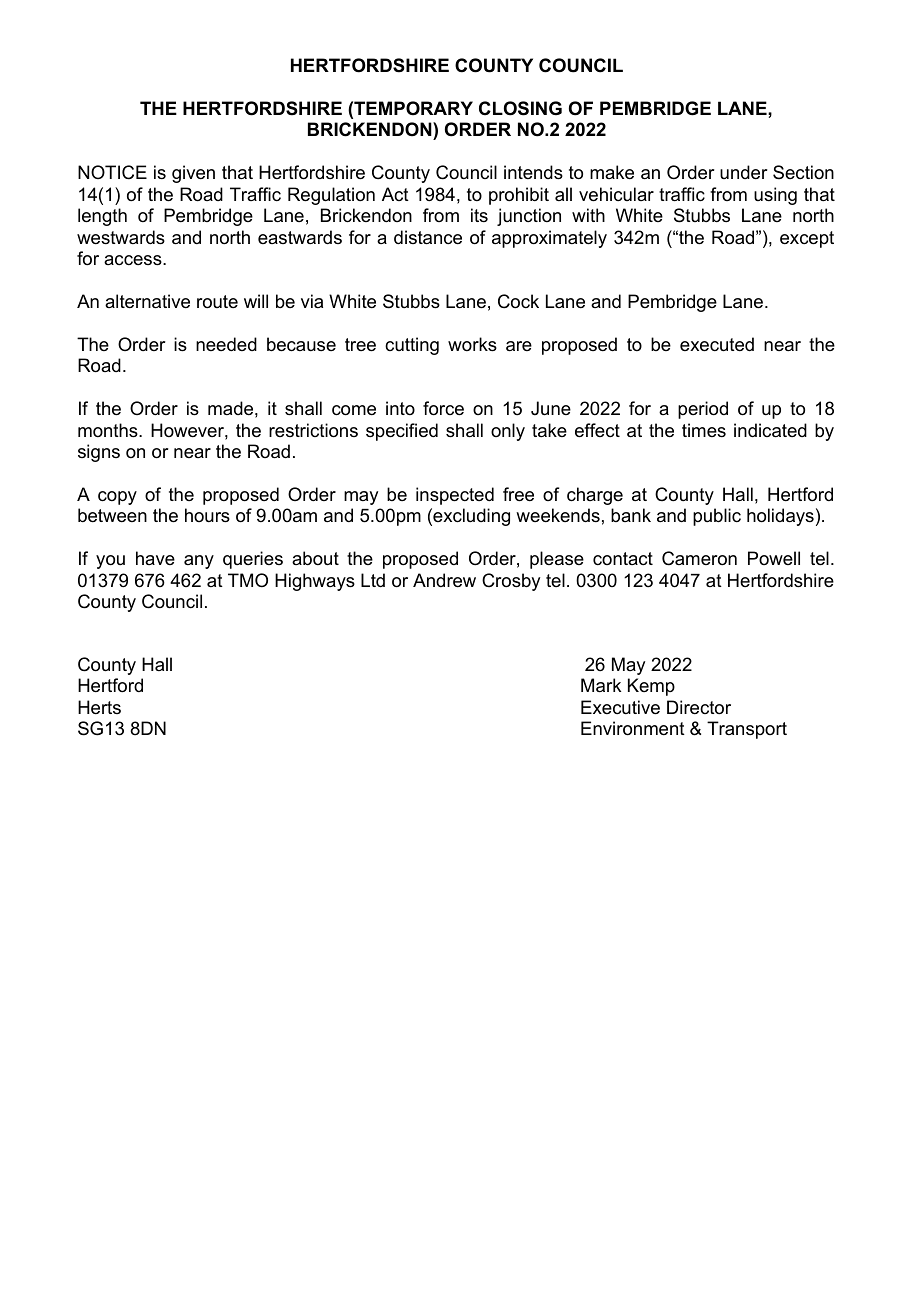 The image size is (924, 1308). Describe the element at coordinates (744, 172) in the page. I see `under` at that location.
